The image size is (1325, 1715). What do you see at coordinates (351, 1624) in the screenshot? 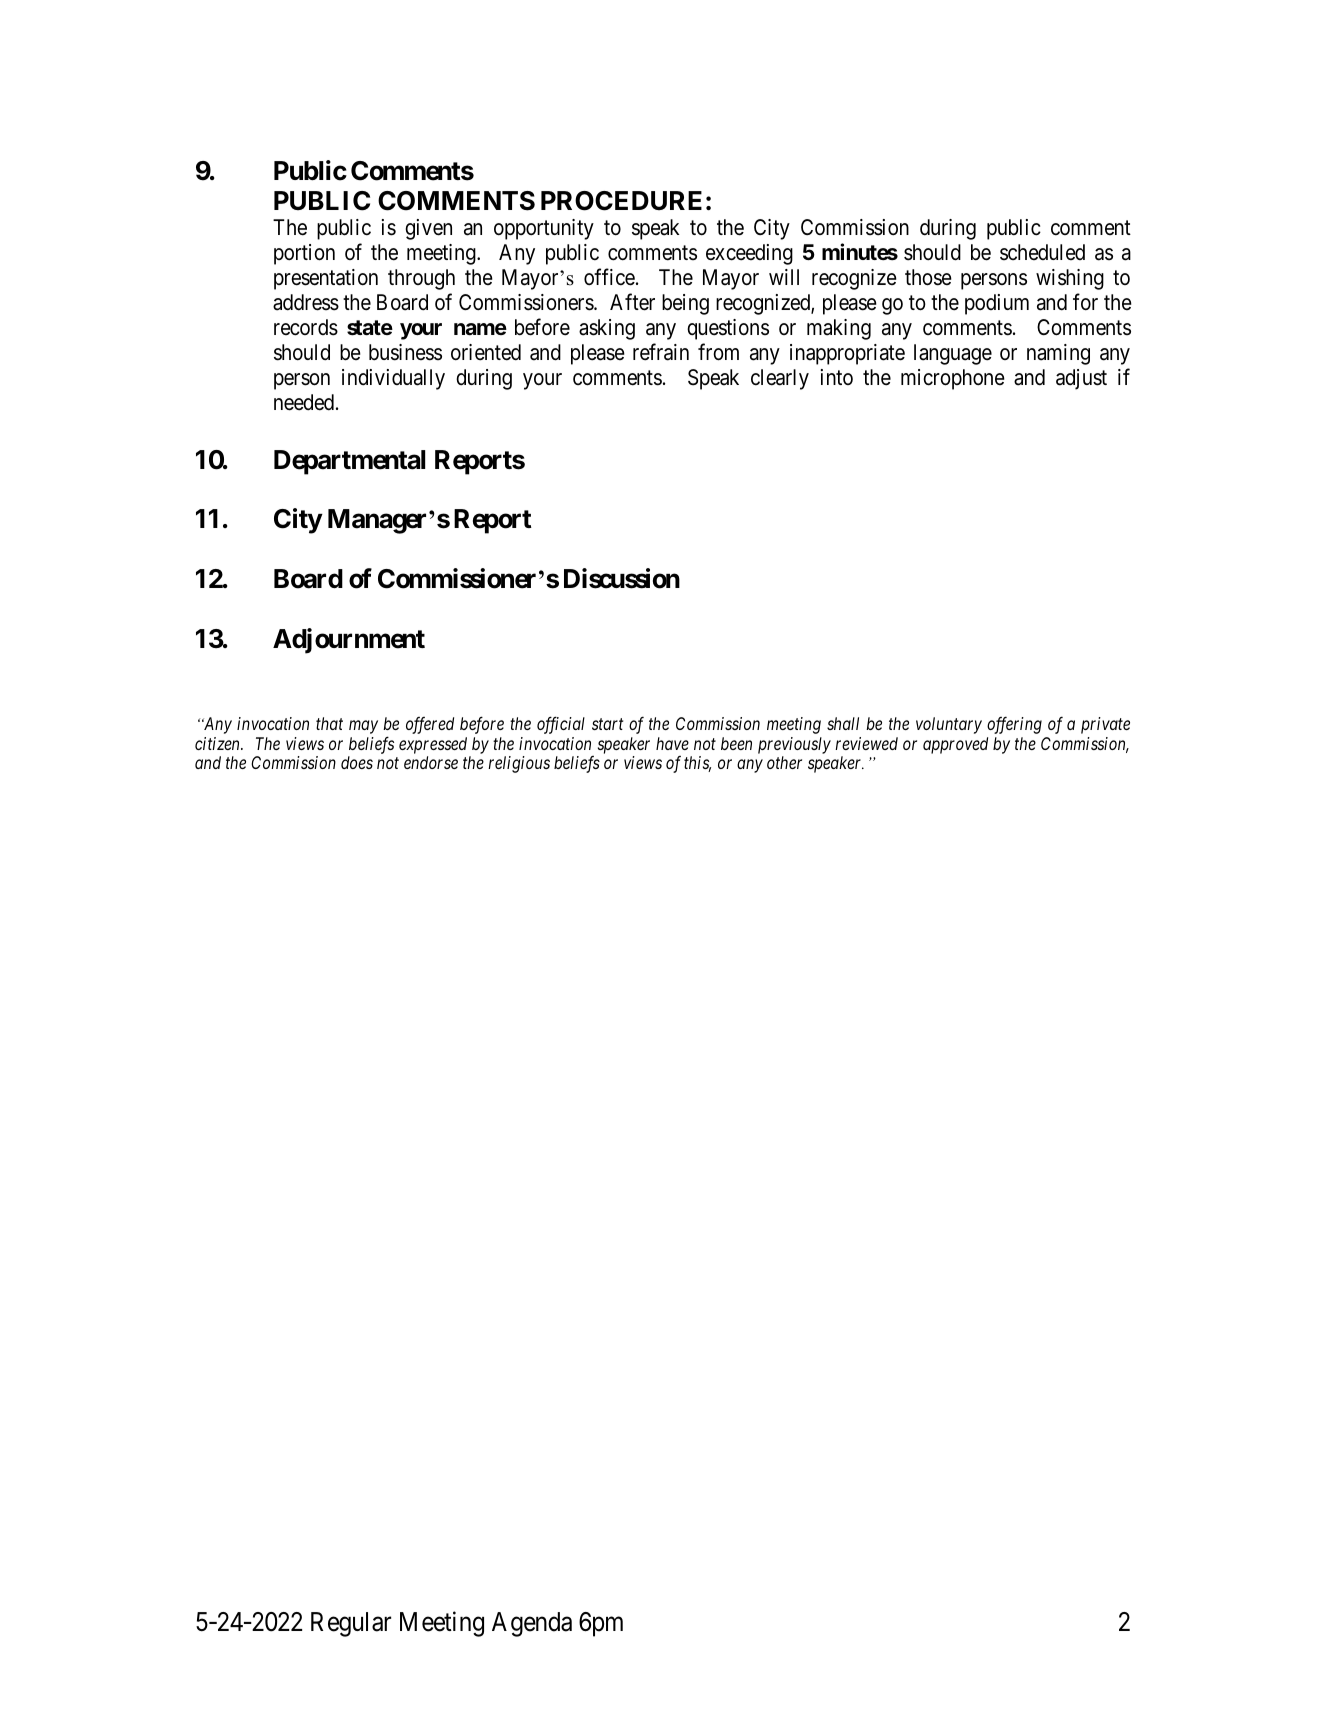
I see `Regular` at bounding box center [351, 1624].
